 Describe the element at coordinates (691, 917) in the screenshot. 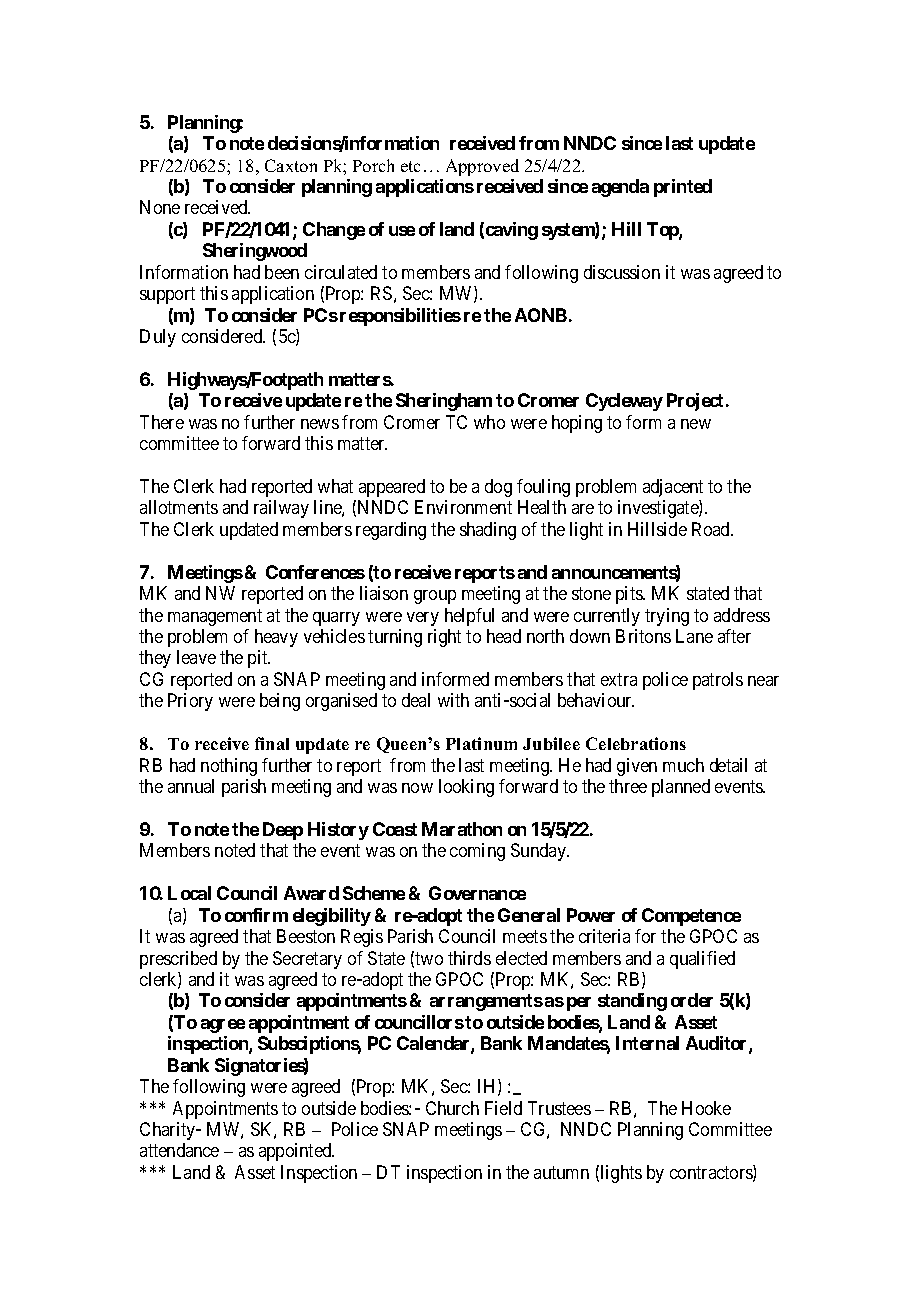

I see `Competence` at that location.
